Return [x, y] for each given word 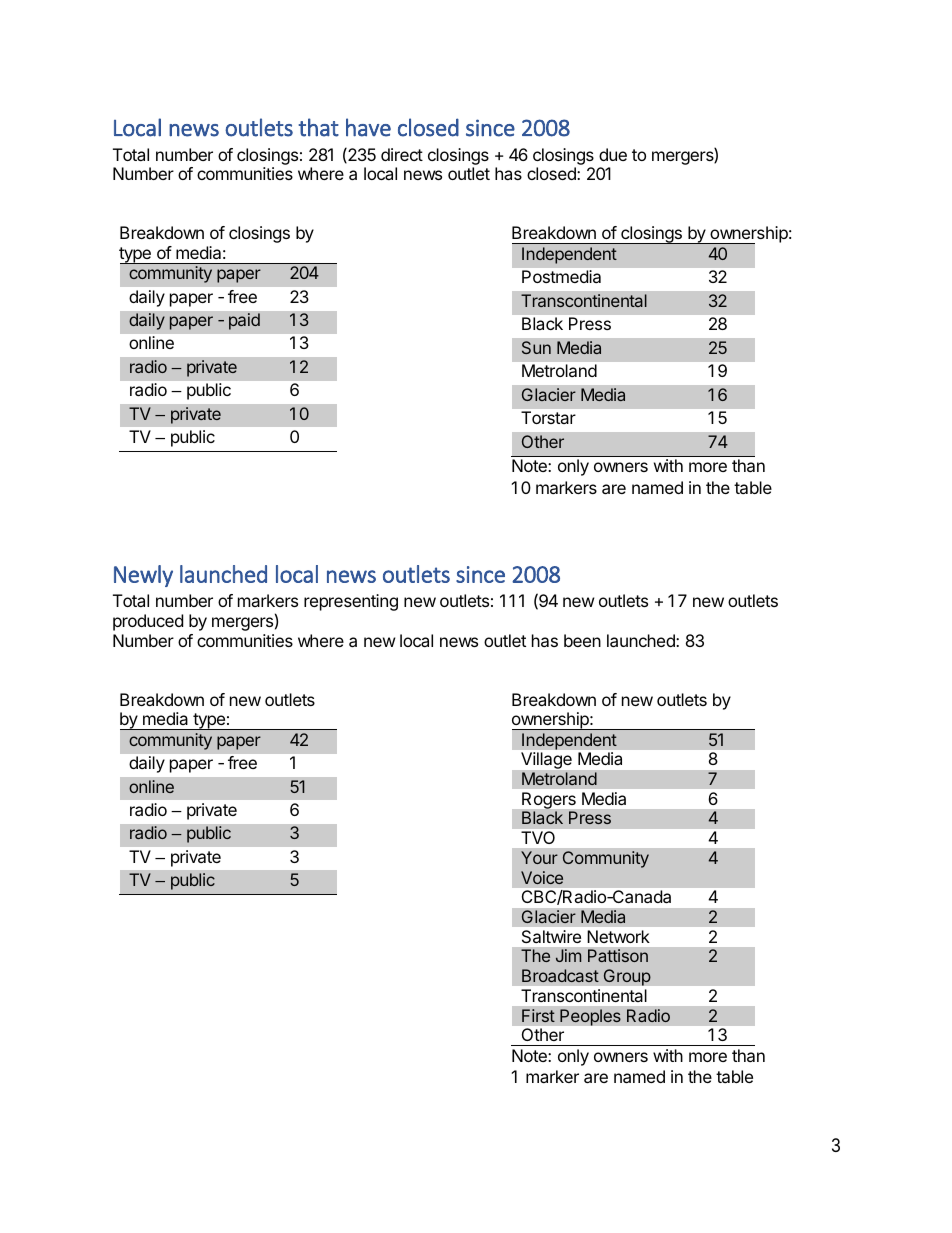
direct [402, 154]
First [538, 1016]
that [318, 127]
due [613, 154]
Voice [542, 877]
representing [351, 602]
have [368, 127]
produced [148, 622]
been [582, 640]
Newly [143, 576]
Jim [568, 955]
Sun [536, 347]
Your [539, 857]
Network [619, 936]
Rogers [549, 802]
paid [244, 321]
